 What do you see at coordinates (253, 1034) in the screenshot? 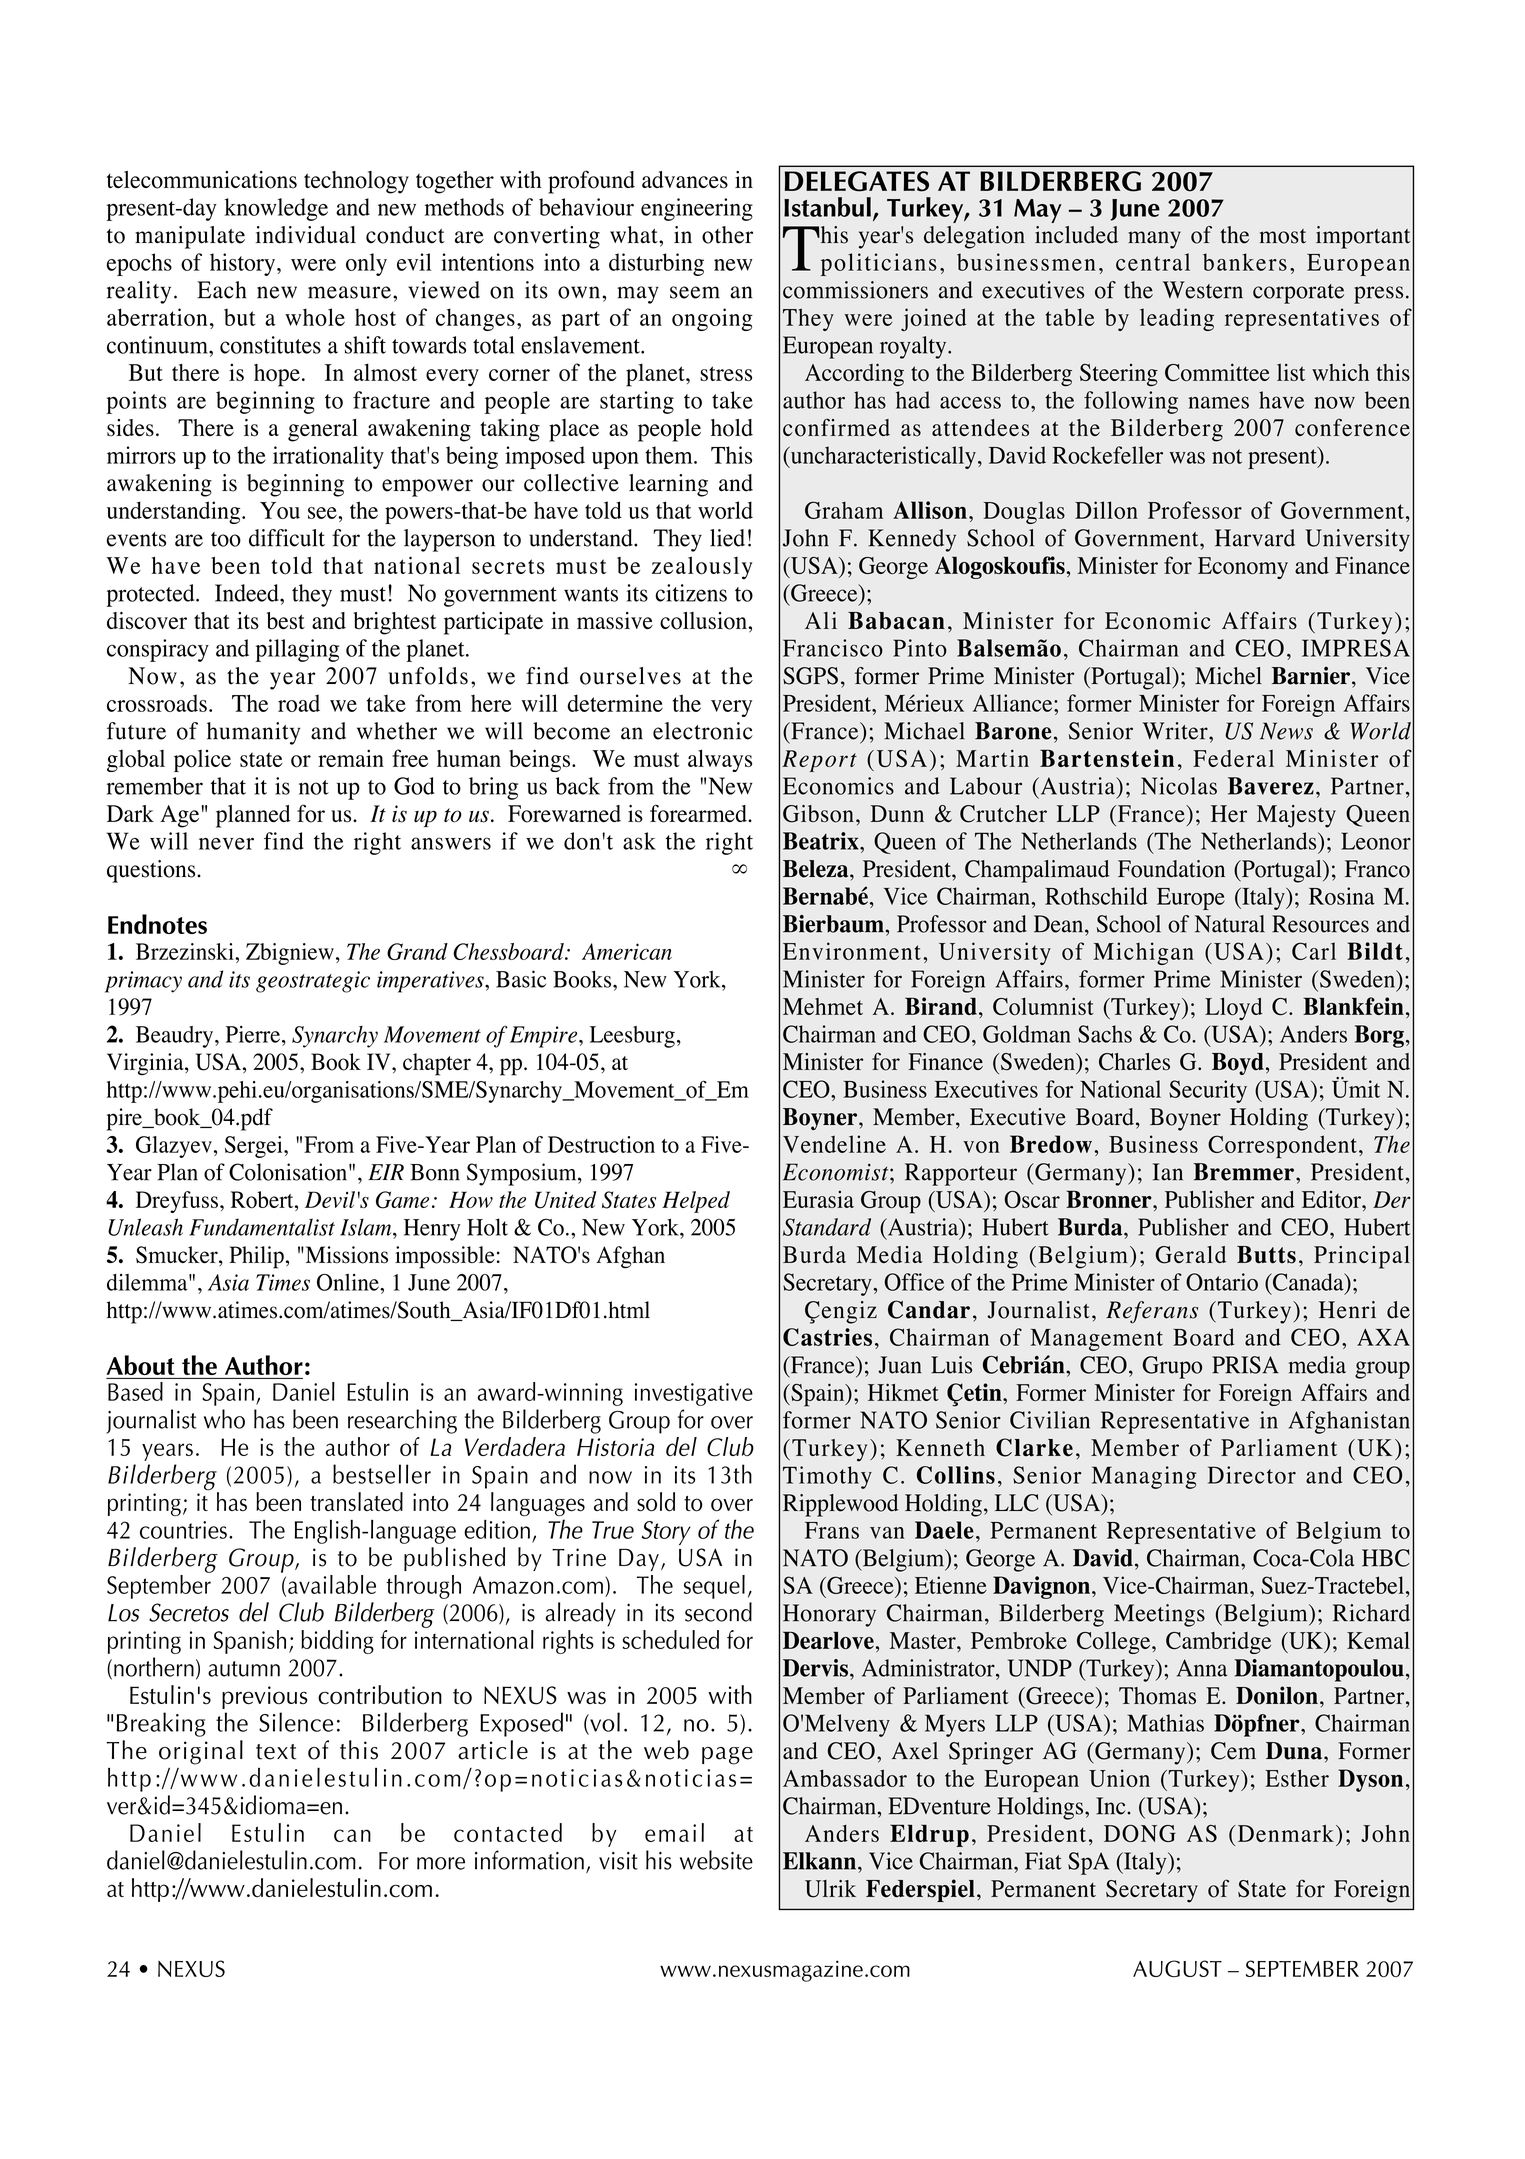
I see `Pierre` at bounding box center [253, 1034].
